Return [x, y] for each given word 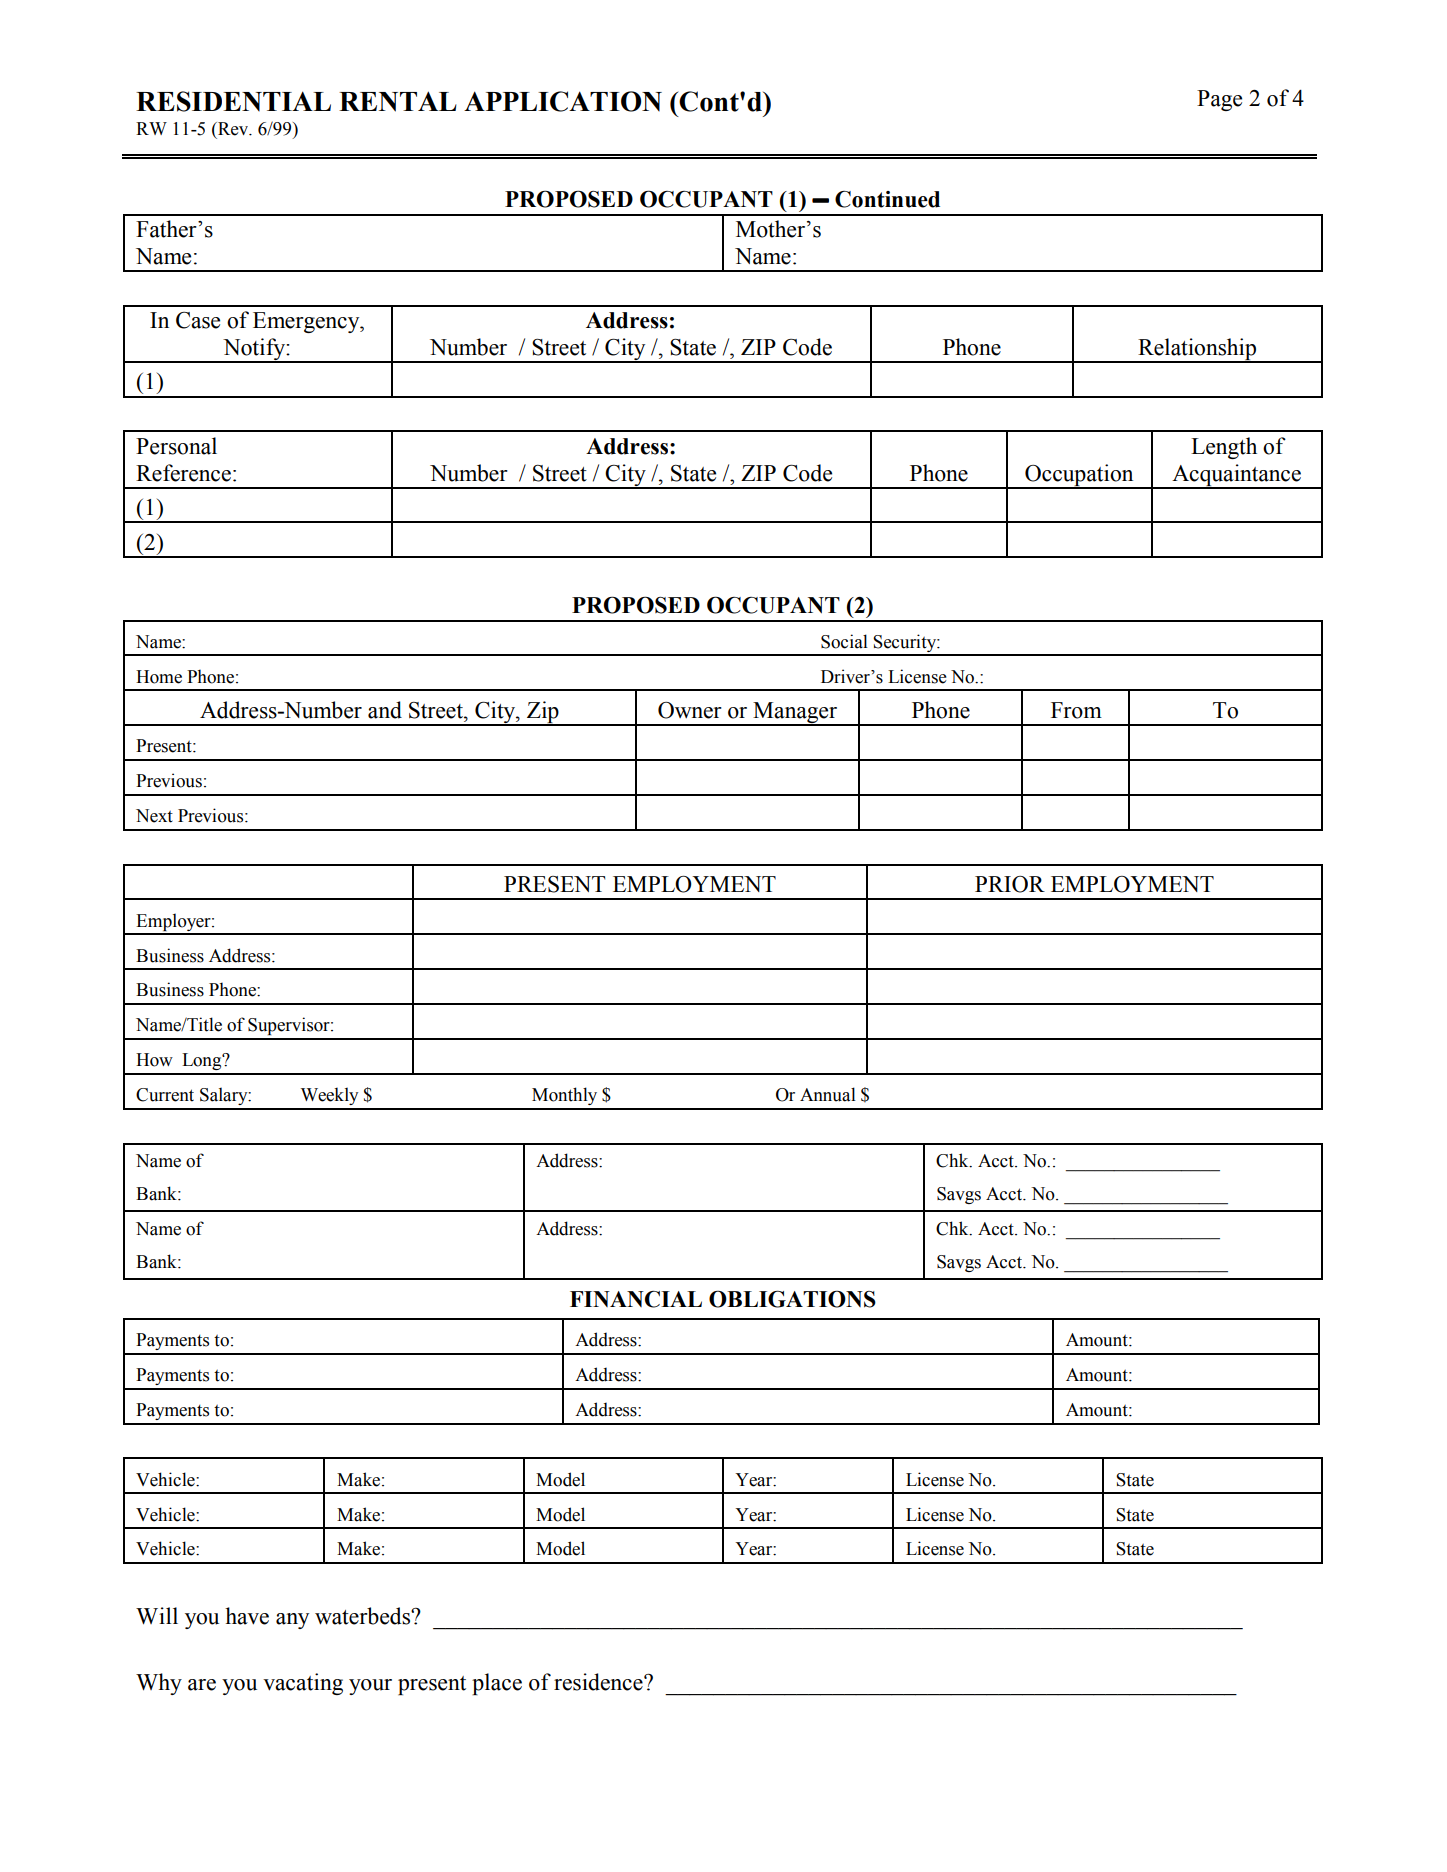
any [292, 1621]
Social [844, 641]
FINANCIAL [636, 1299]
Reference [183, 473]
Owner [690, 710]
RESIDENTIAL [233, 101]
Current [165, 1095]
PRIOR [1010, 884]
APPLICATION [563, 101]
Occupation [1079, 476]
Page [1219, 100]
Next [154, 816]
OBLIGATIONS [792, 1299]
